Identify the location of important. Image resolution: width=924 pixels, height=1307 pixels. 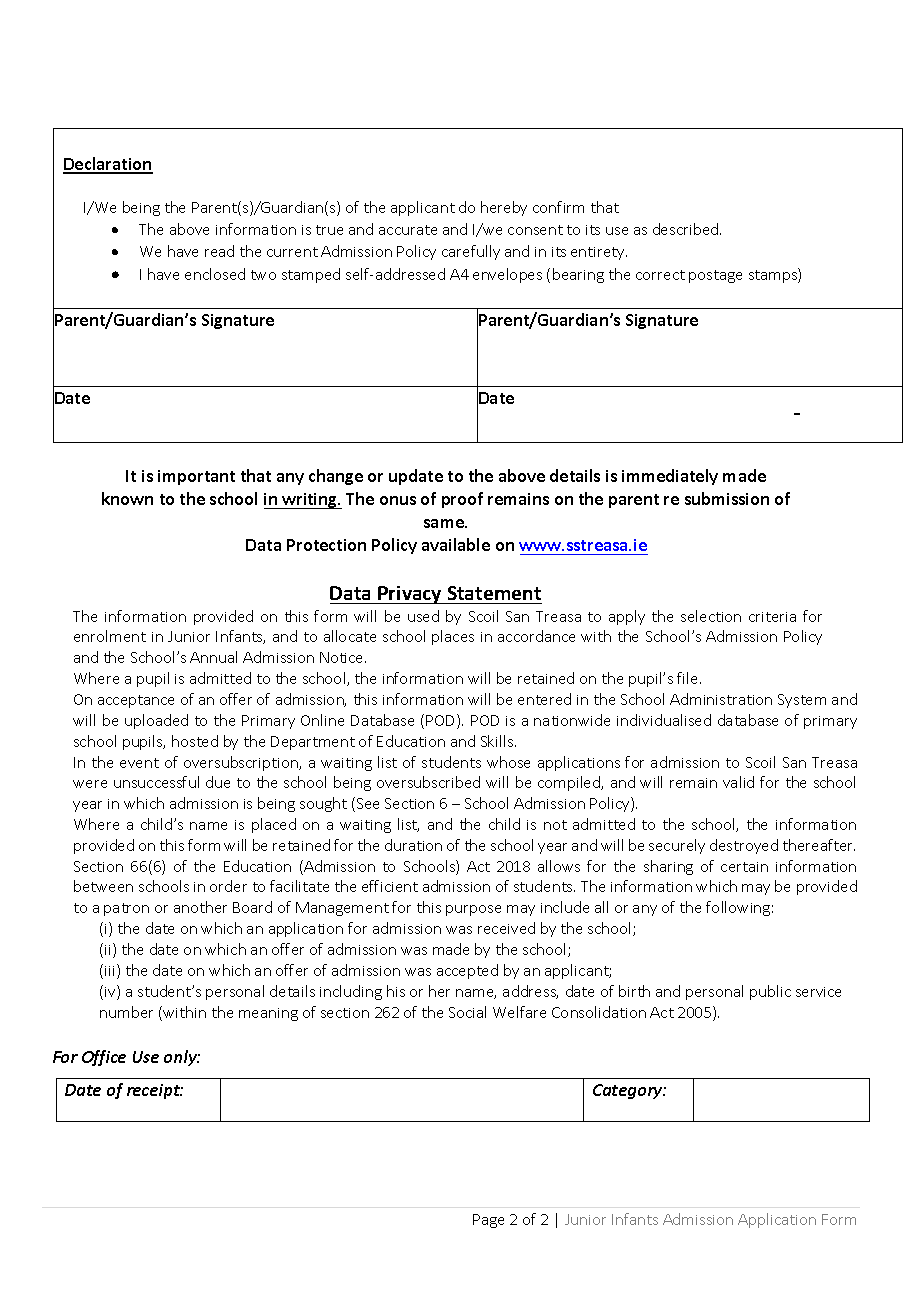
(196, 477).
